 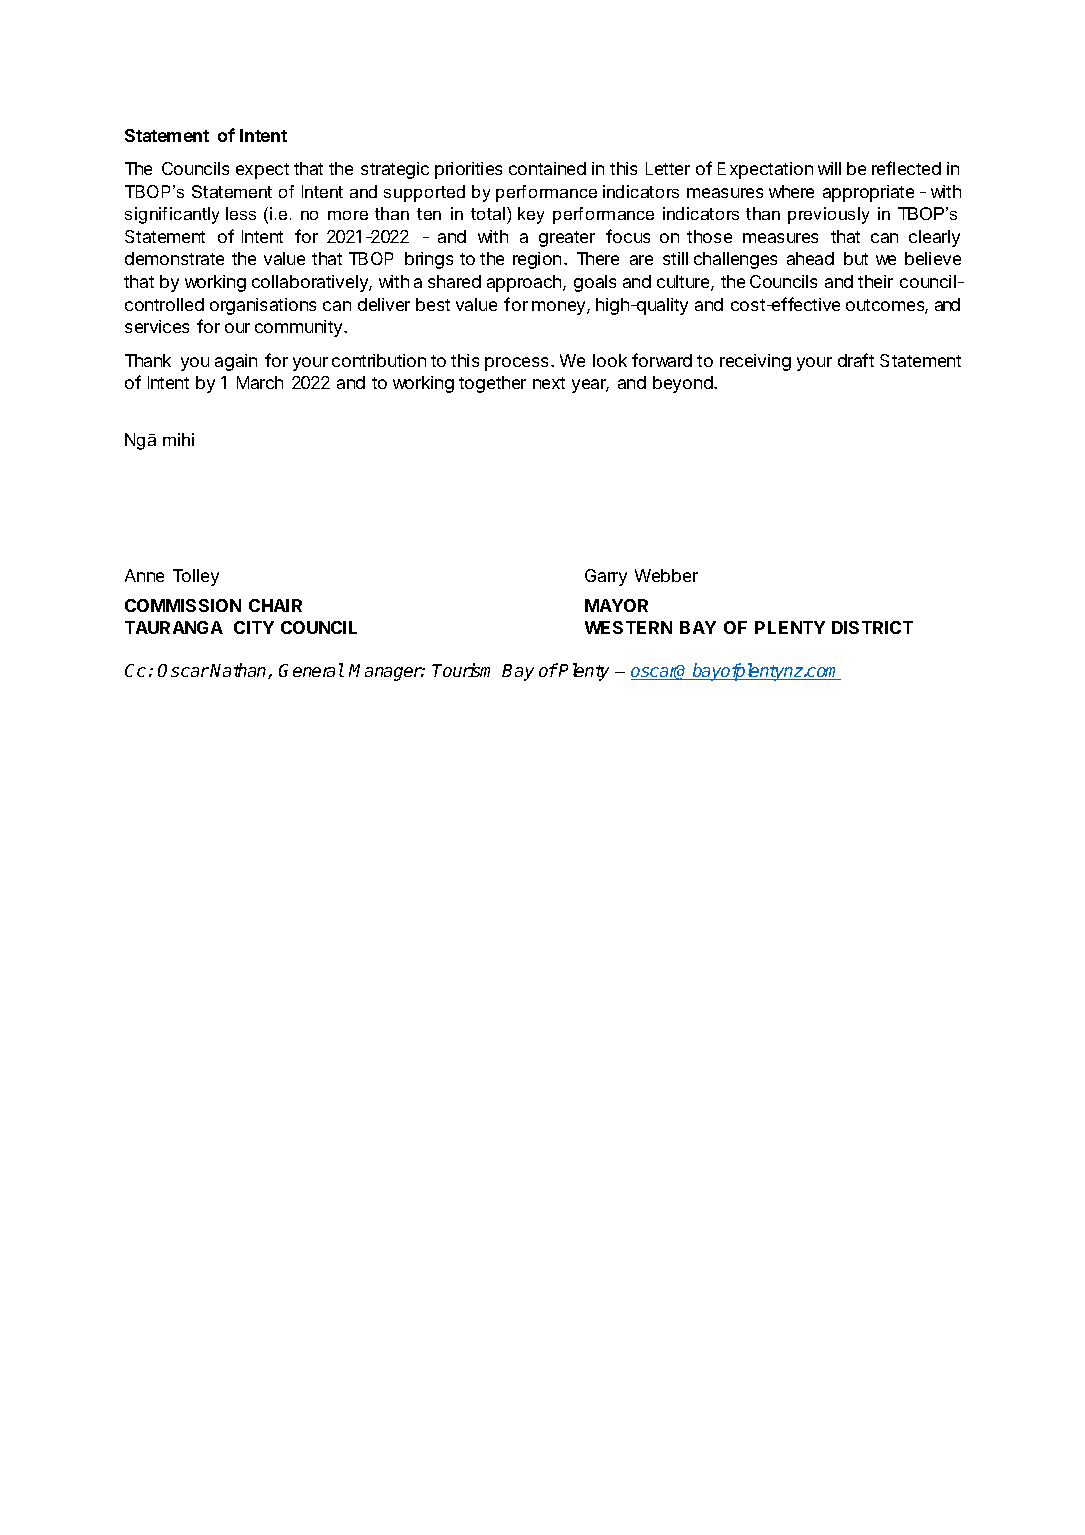 What do you see at coordinates (628, 627) in the screenshot?
I see `WESTERN` at bounding box center [628, 627].
